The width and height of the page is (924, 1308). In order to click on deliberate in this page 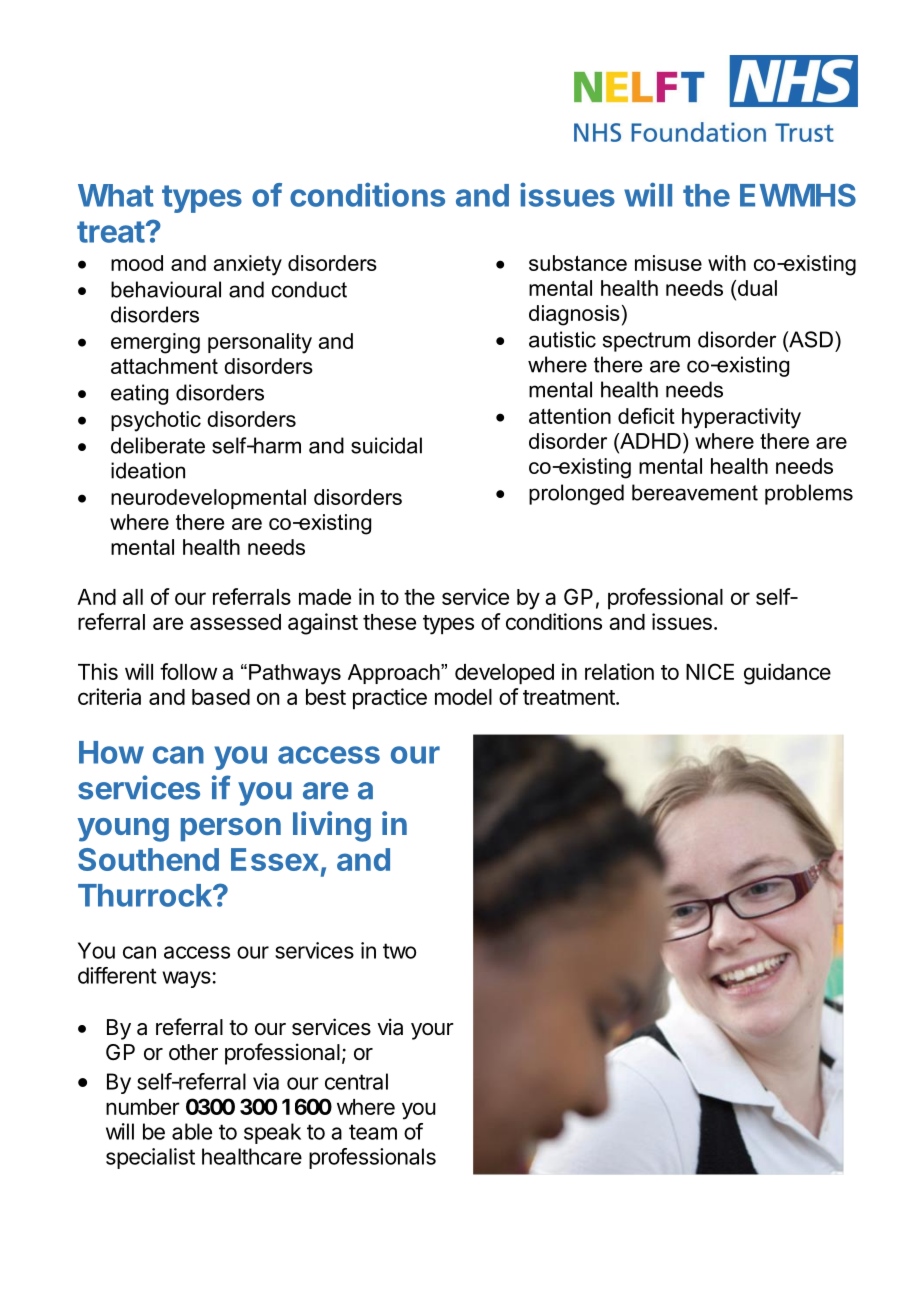, I will do `click(158, 445)`.
